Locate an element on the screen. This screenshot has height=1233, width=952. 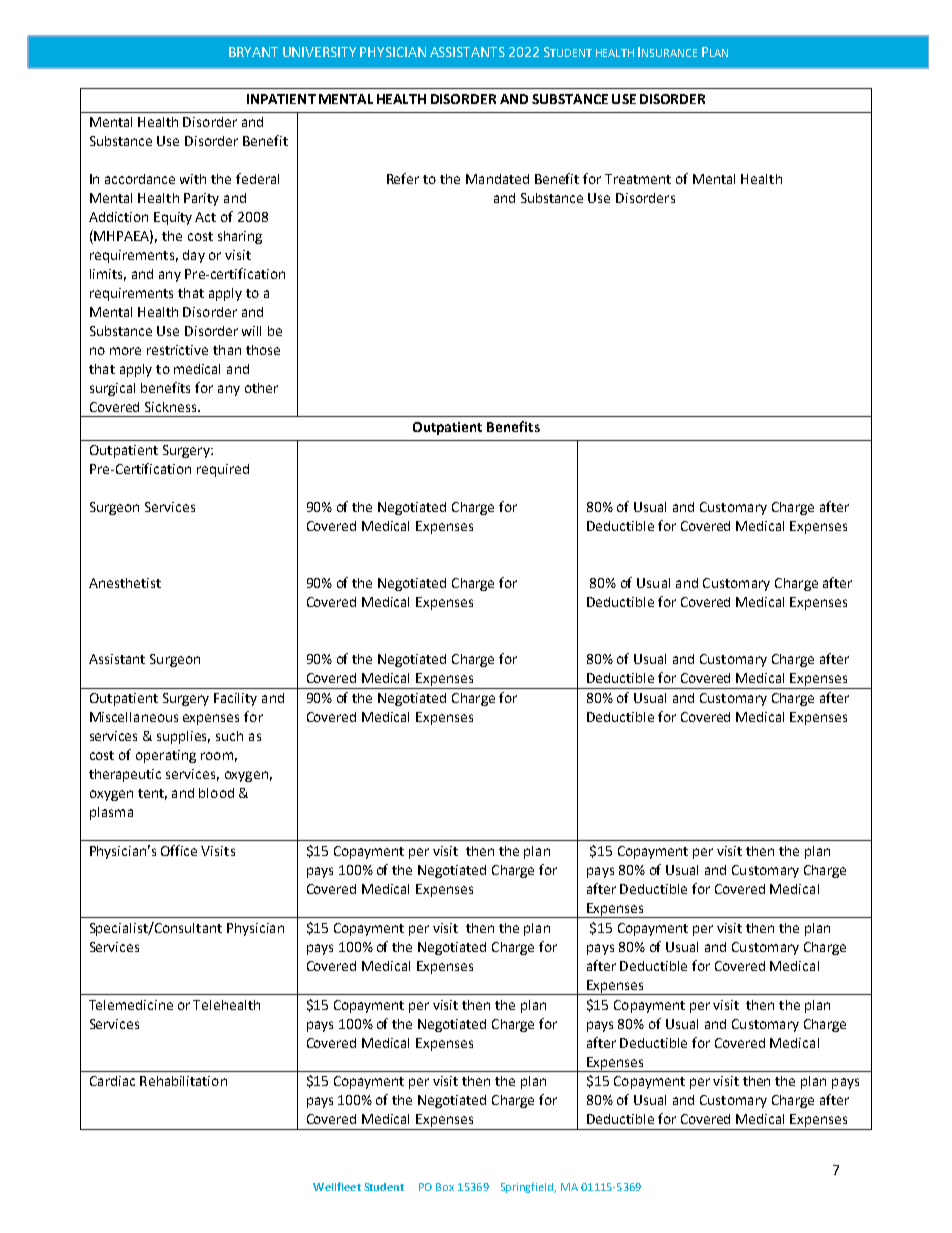
operating is located at coordinates (166, 756).
